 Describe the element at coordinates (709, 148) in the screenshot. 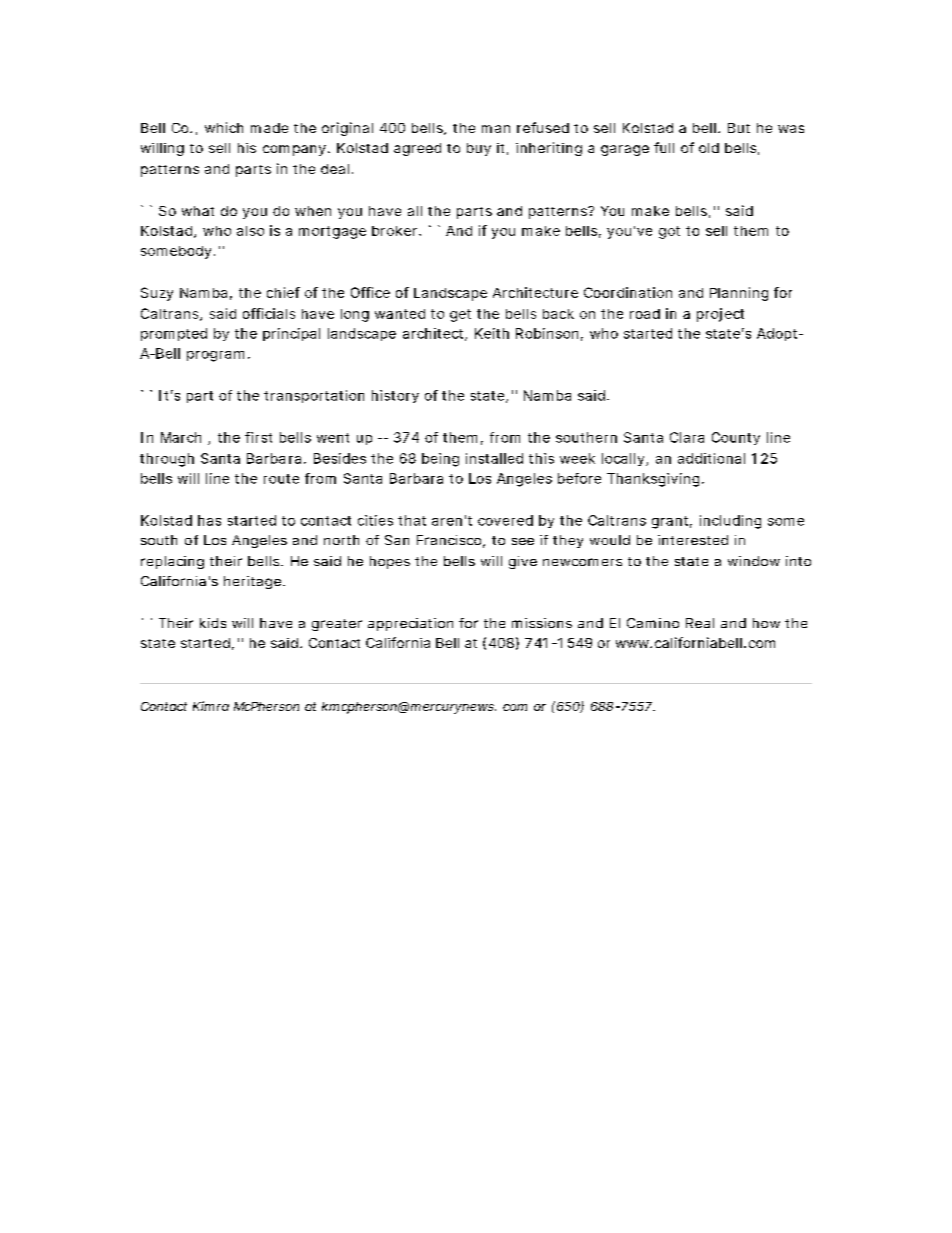

I see `old` at that location.
